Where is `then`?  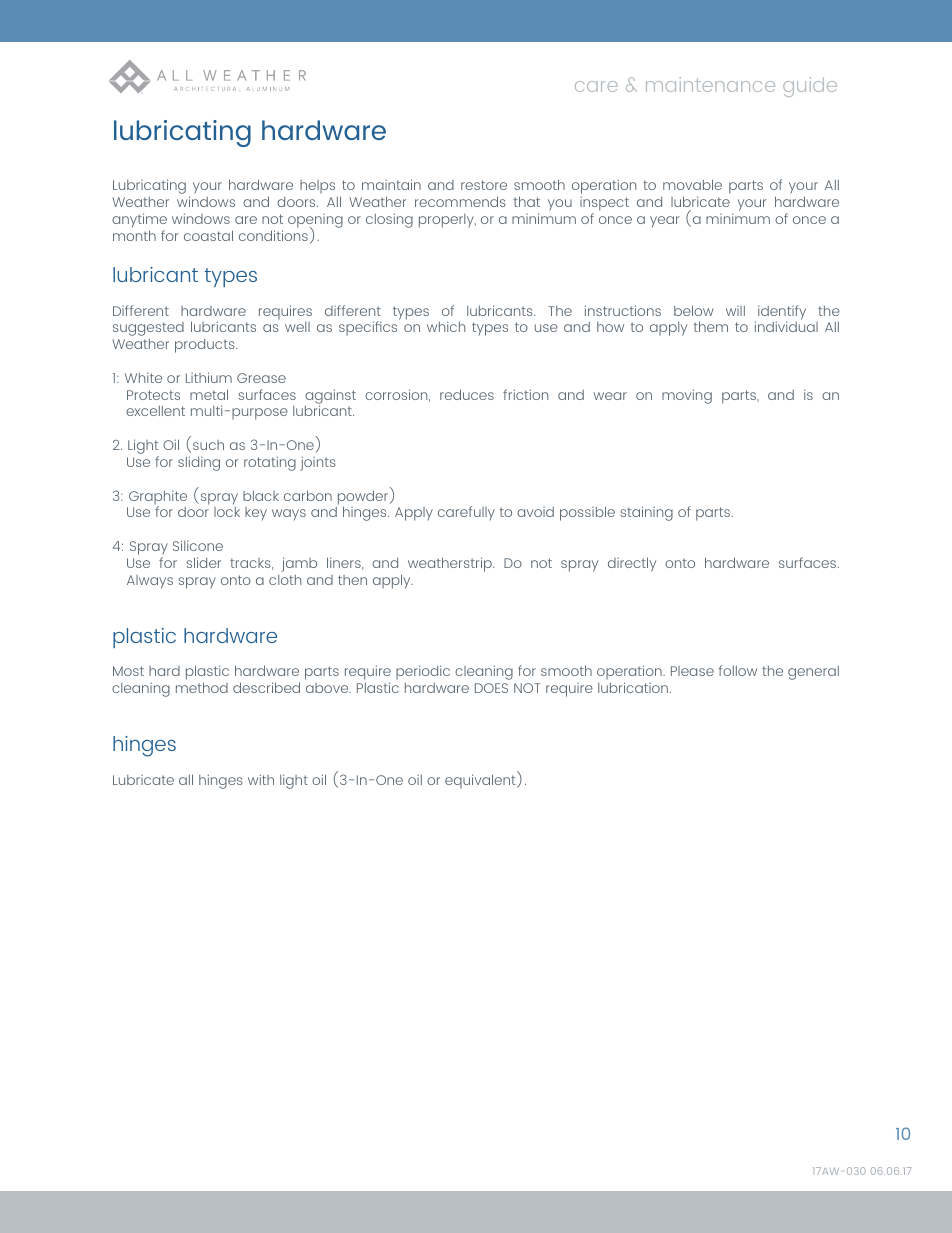
then is located at coordinates (352, 580).
